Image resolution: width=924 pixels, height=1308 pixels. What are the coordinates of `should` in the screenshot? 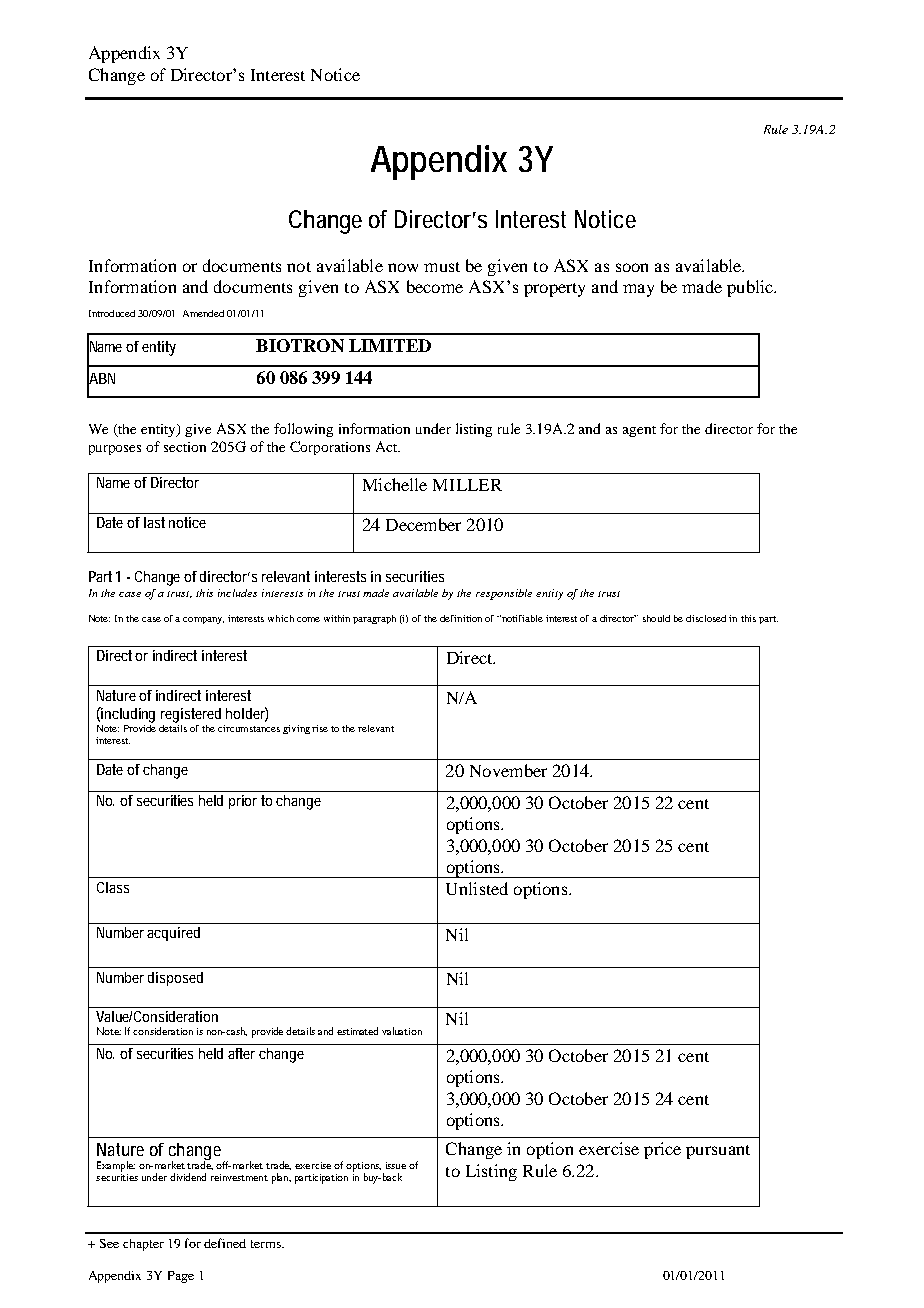 It's located at (656, 618).
